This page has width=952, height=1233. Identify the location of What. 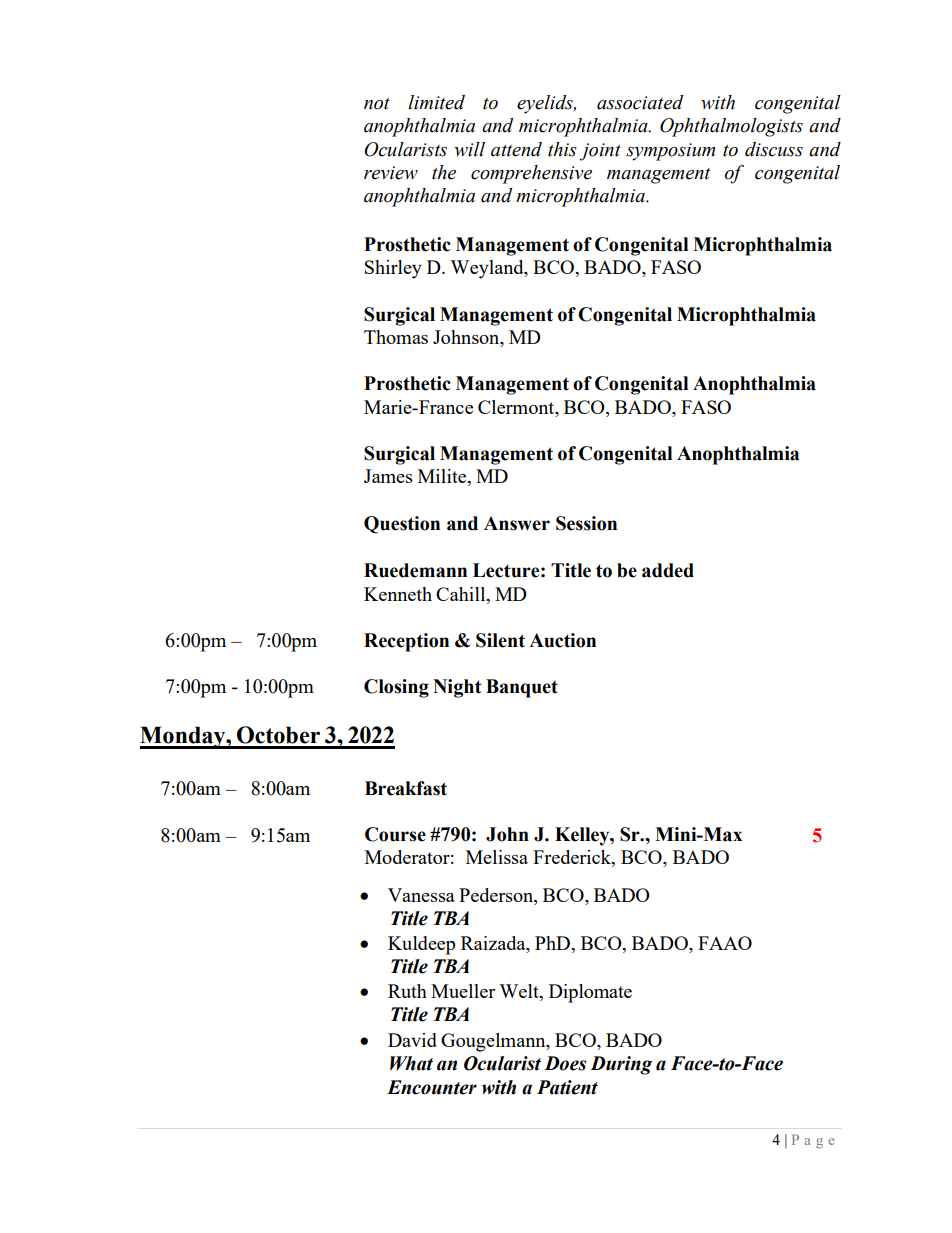
(411, 1063).
